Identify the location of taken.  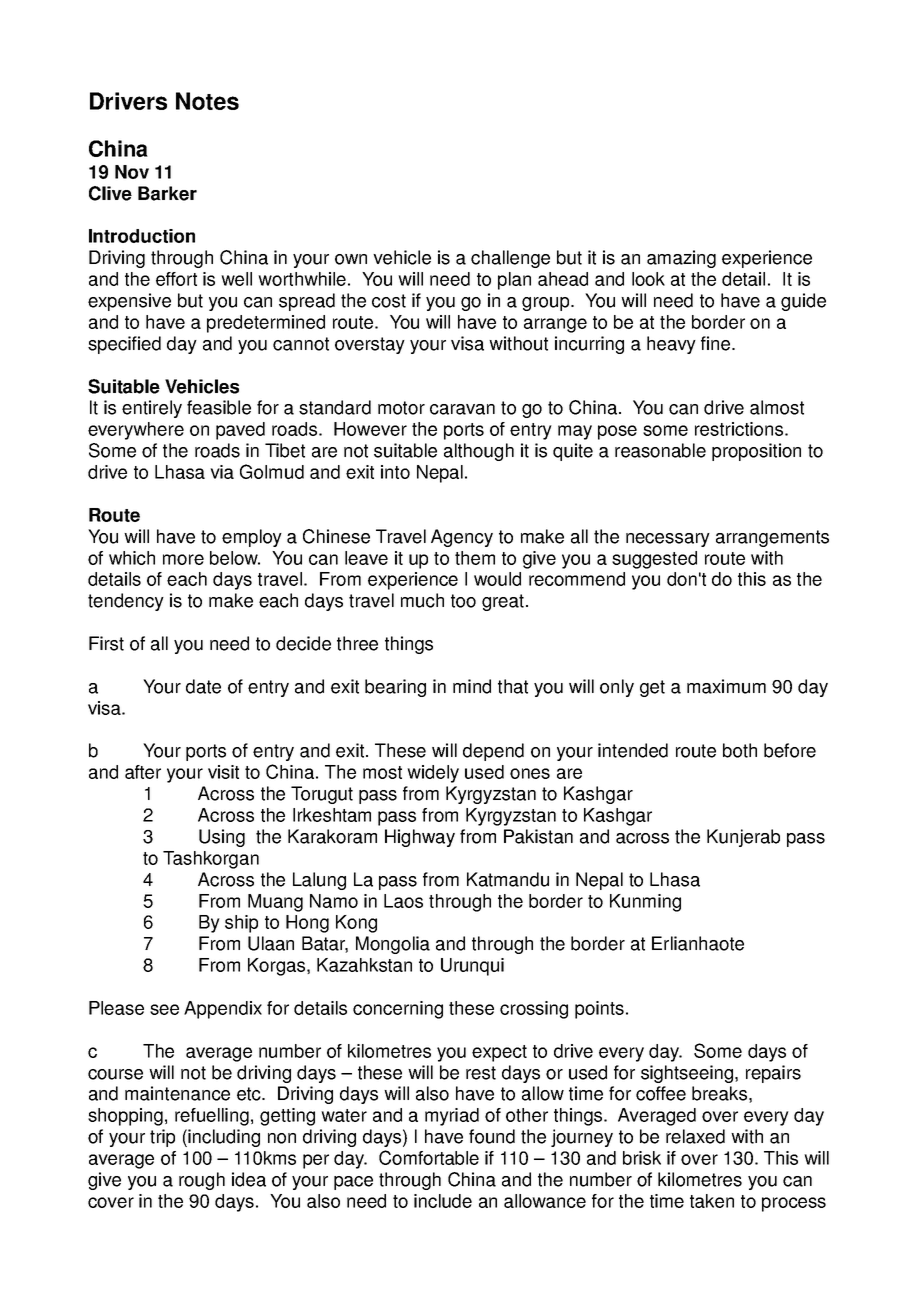
(712, 1201).
